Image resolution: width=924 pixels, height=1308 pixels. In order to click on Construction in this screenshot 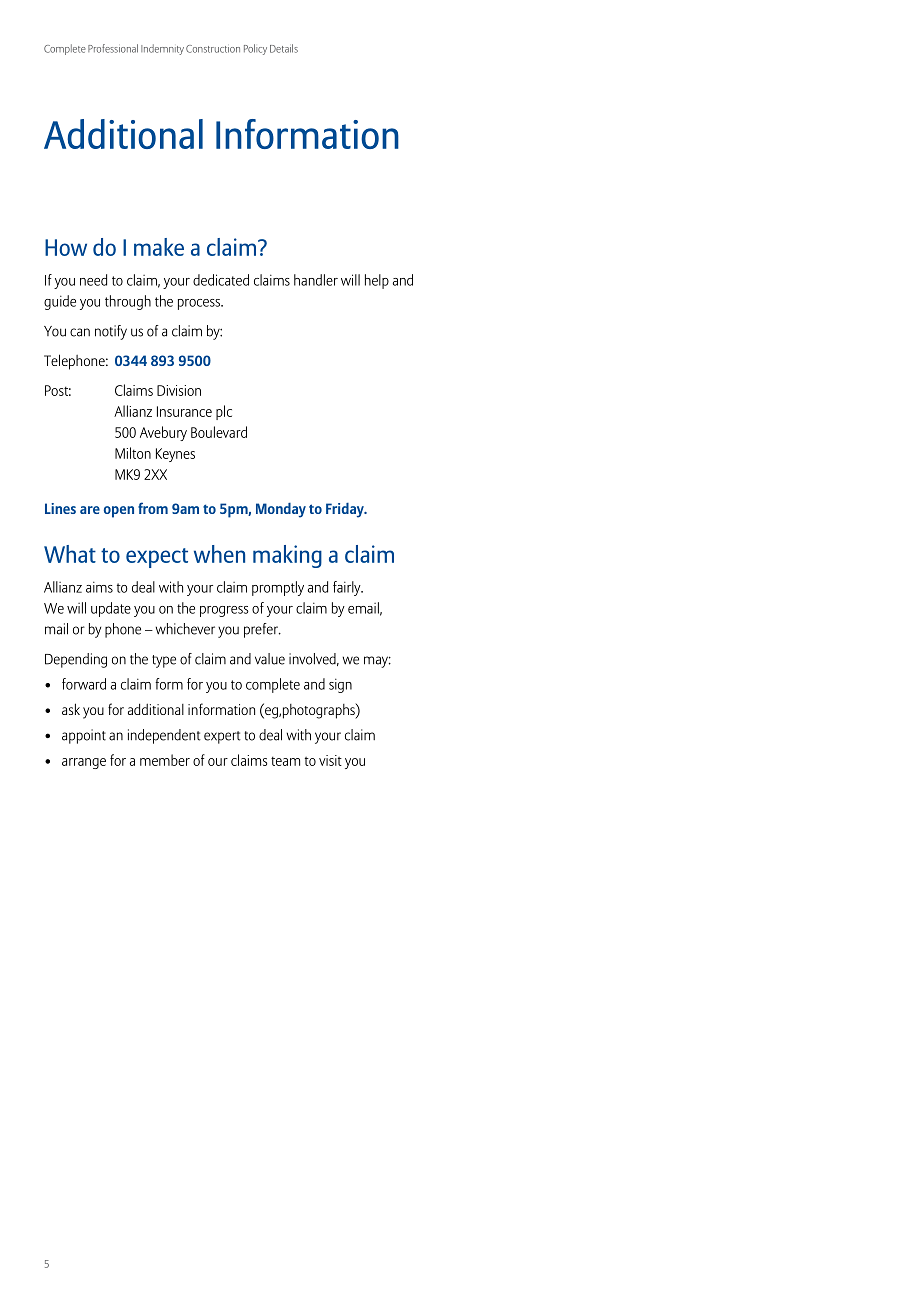, I will do `click(213, 49)`.
